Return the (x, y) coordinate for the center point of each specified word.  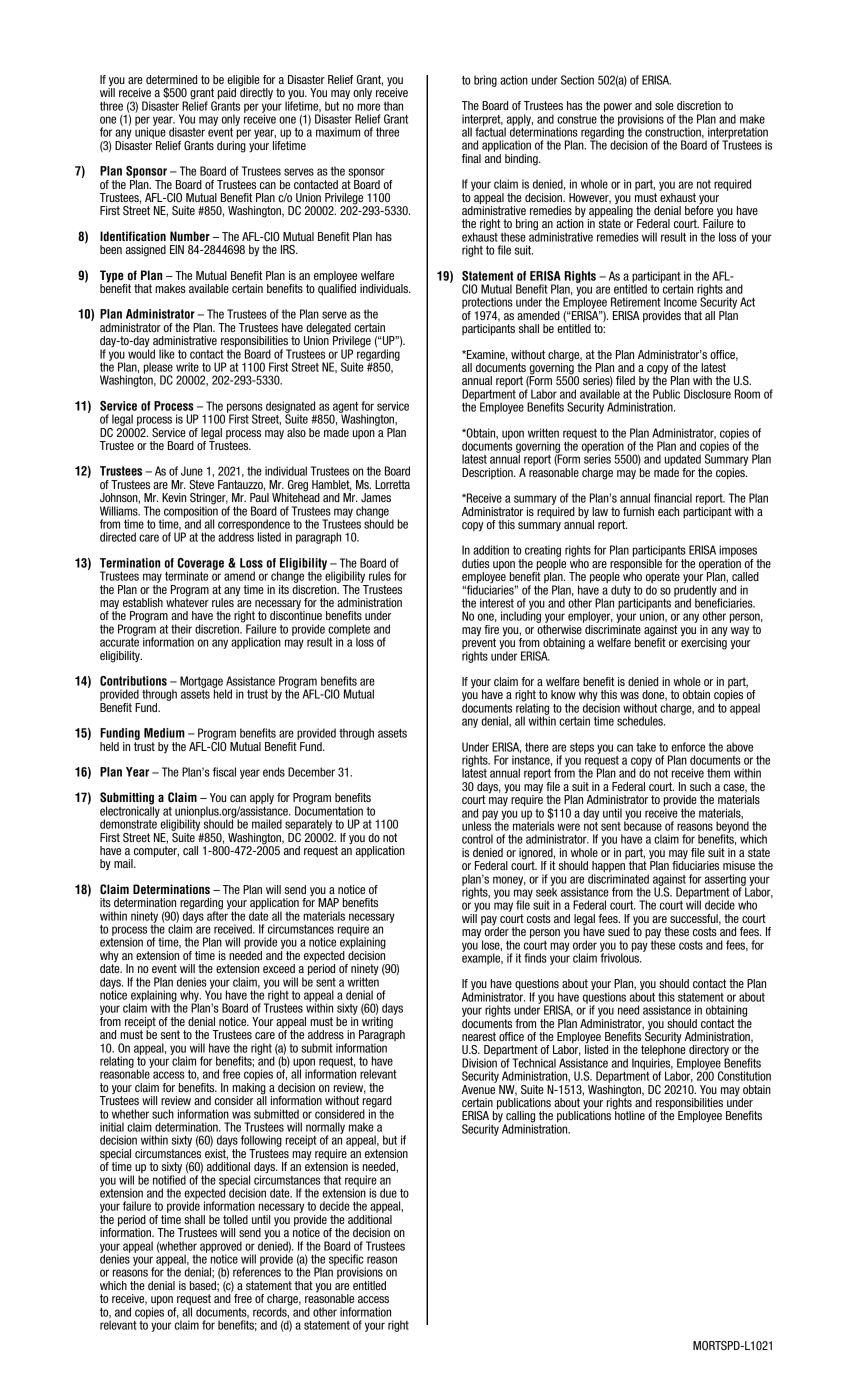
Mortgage (201, 683)
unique (150, 132)
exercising (704, 643)
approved (221, 1248)
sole (664, 105)
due (388, 1193)
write (187, 367)
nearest (479, 1036)
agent (344, 408)
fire (491, 629)
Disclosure (707, 394)
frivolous (621, 957)
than (393, 106)
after (217, 915)
